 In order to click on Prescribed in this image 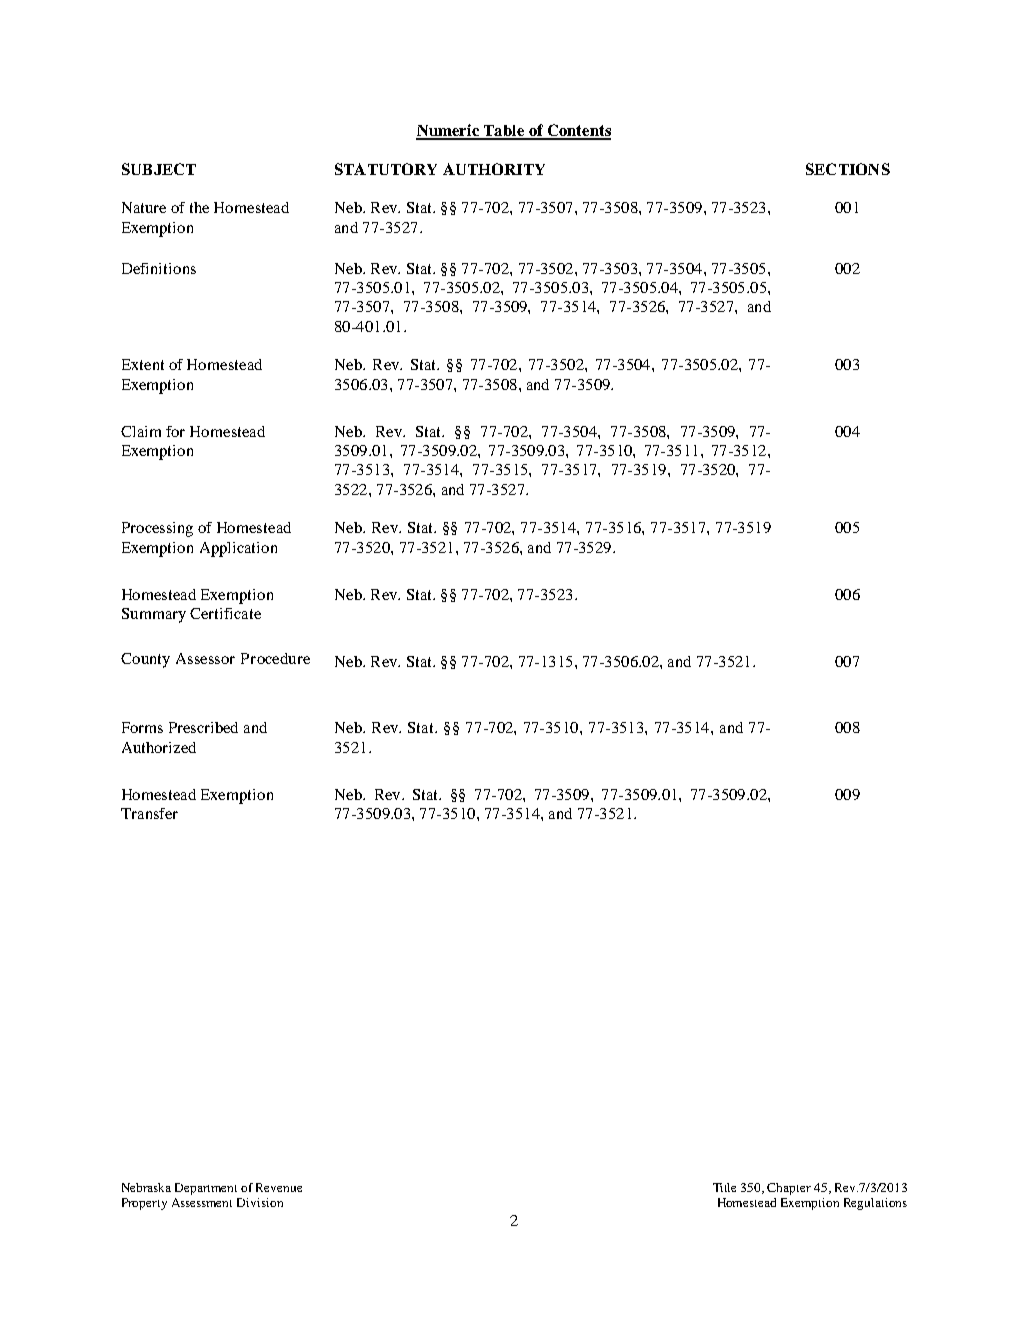, I will do `click(203, 727)`.
